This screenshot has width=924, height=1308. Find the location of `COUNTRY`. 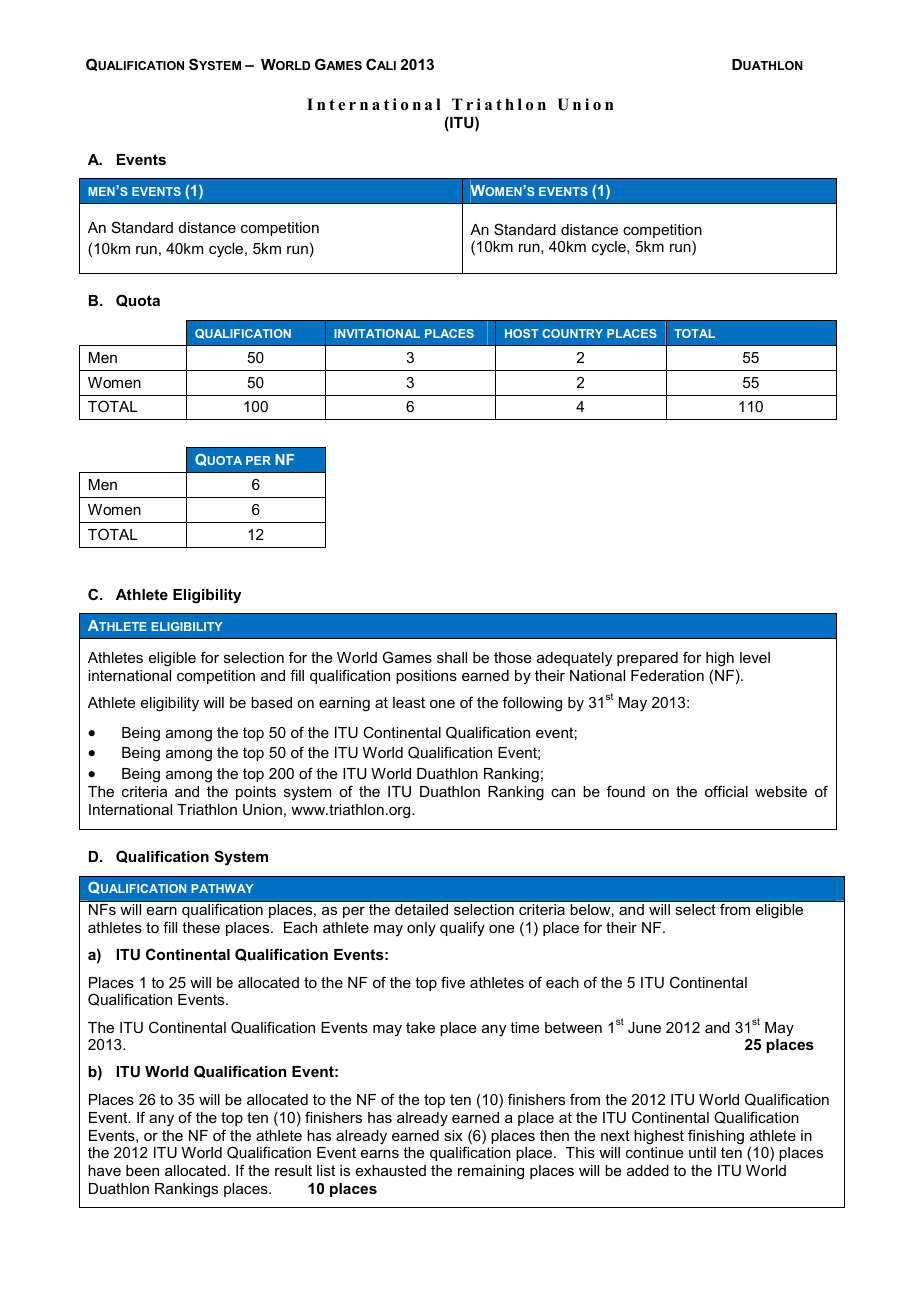

COUNTRY is located at coordinates (572, 333).
